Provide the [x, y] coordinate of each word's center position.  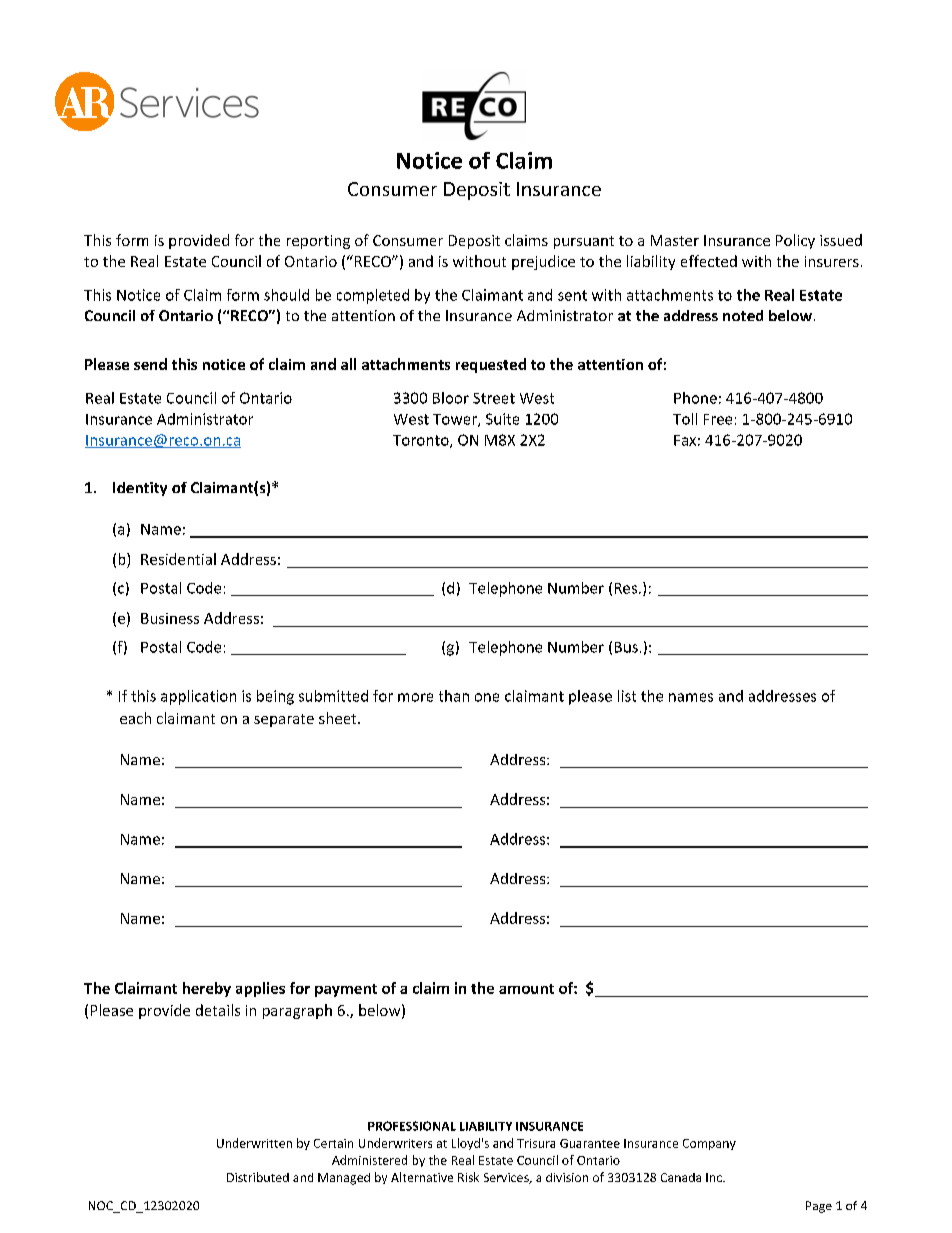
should [286, 295]
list [627, 696]
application [198, 697]
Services [507, 1178]
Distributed [258, 1177]
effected [709, 261]
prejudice [543, 262]
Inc [715, 1177]
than [454, 696]
